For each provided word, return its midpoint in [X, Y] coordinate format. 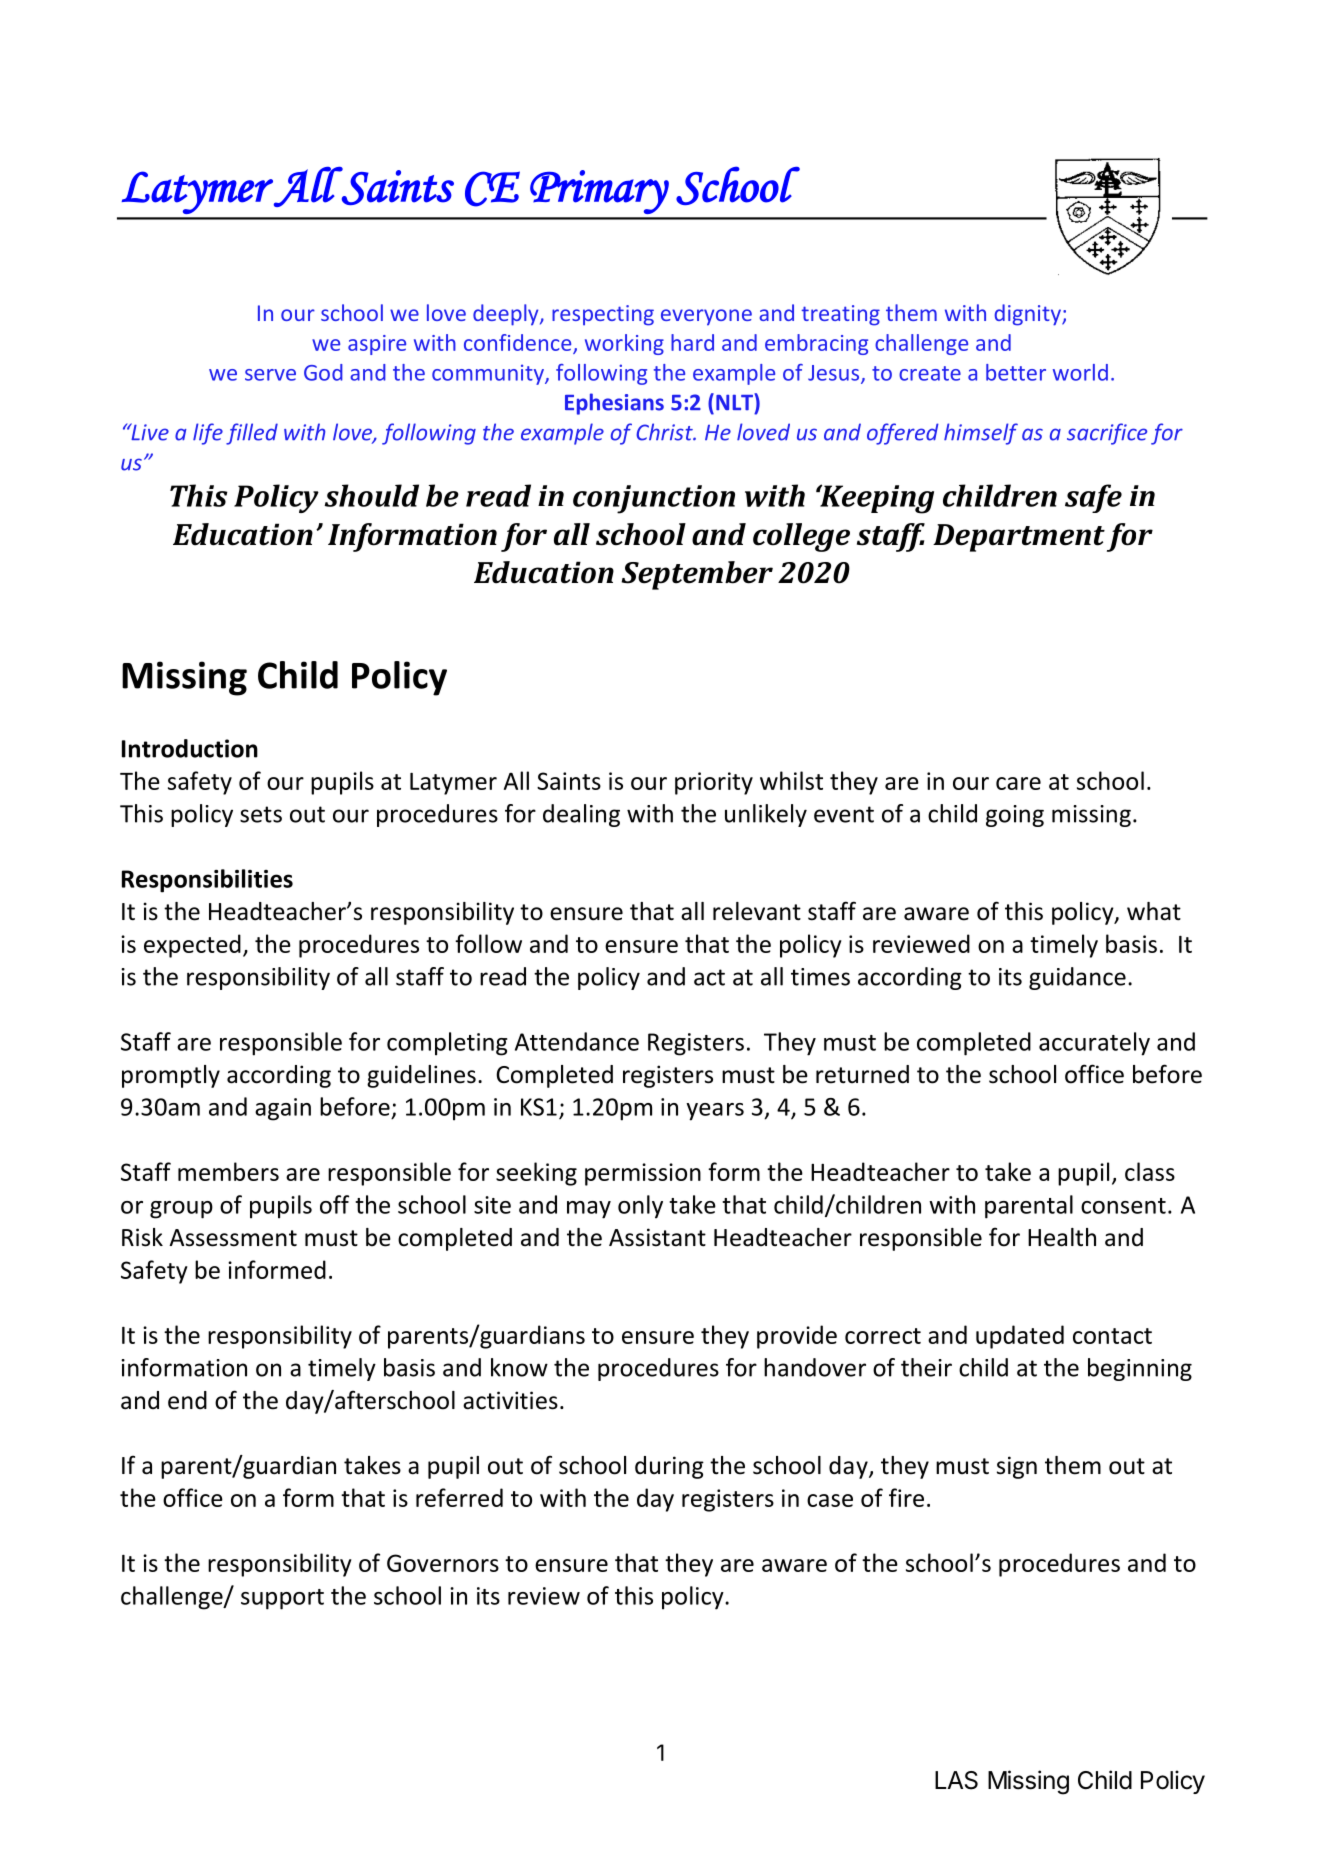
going [1015, 816]
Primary [599, 192]
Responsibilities [207, 881]
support [282, 1599]
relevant [757, 911]
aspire [377, 345]
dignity [1028, 315]
